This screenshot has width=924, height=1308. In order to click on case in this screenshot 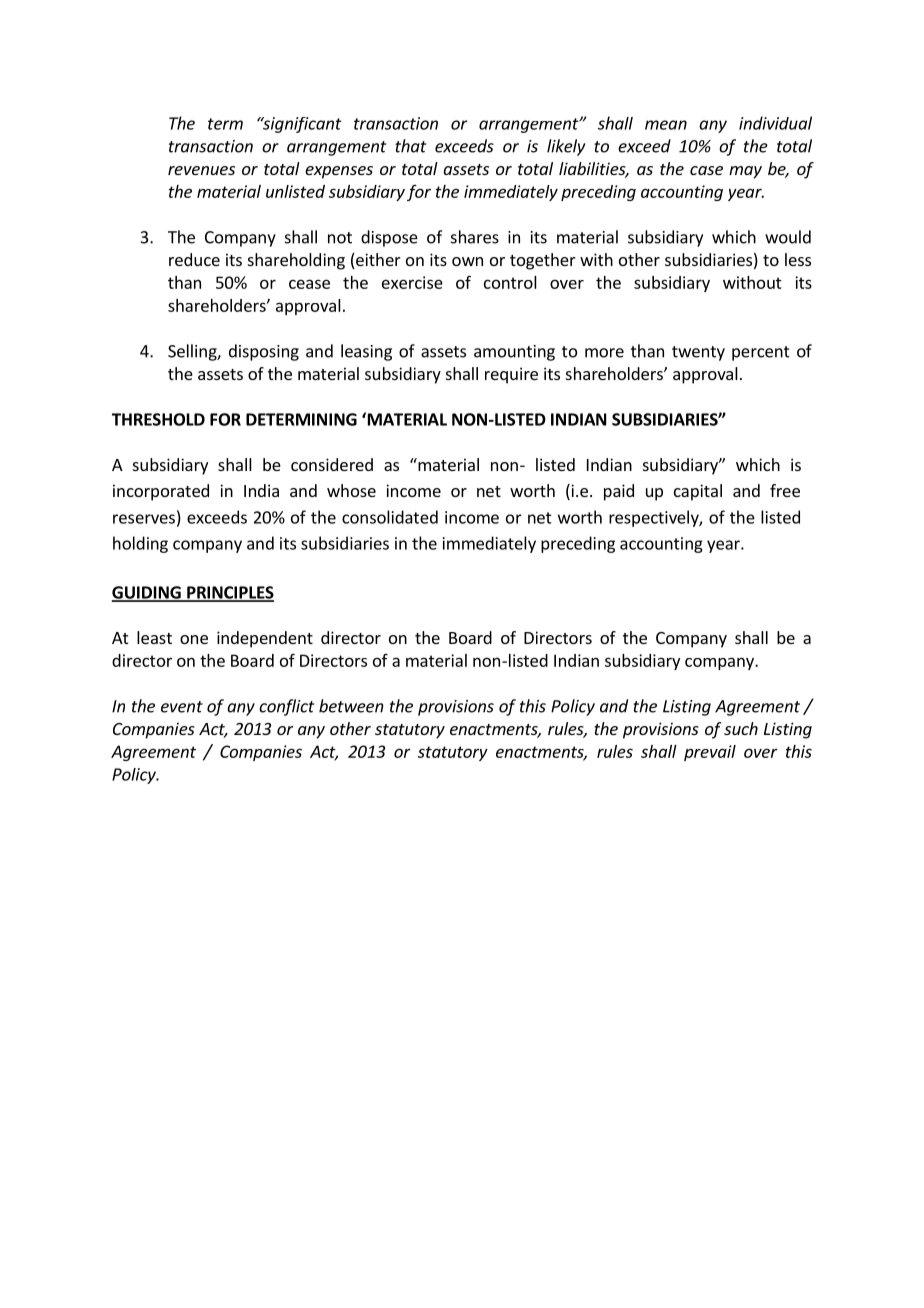, I will do `click(706, 170)`.
